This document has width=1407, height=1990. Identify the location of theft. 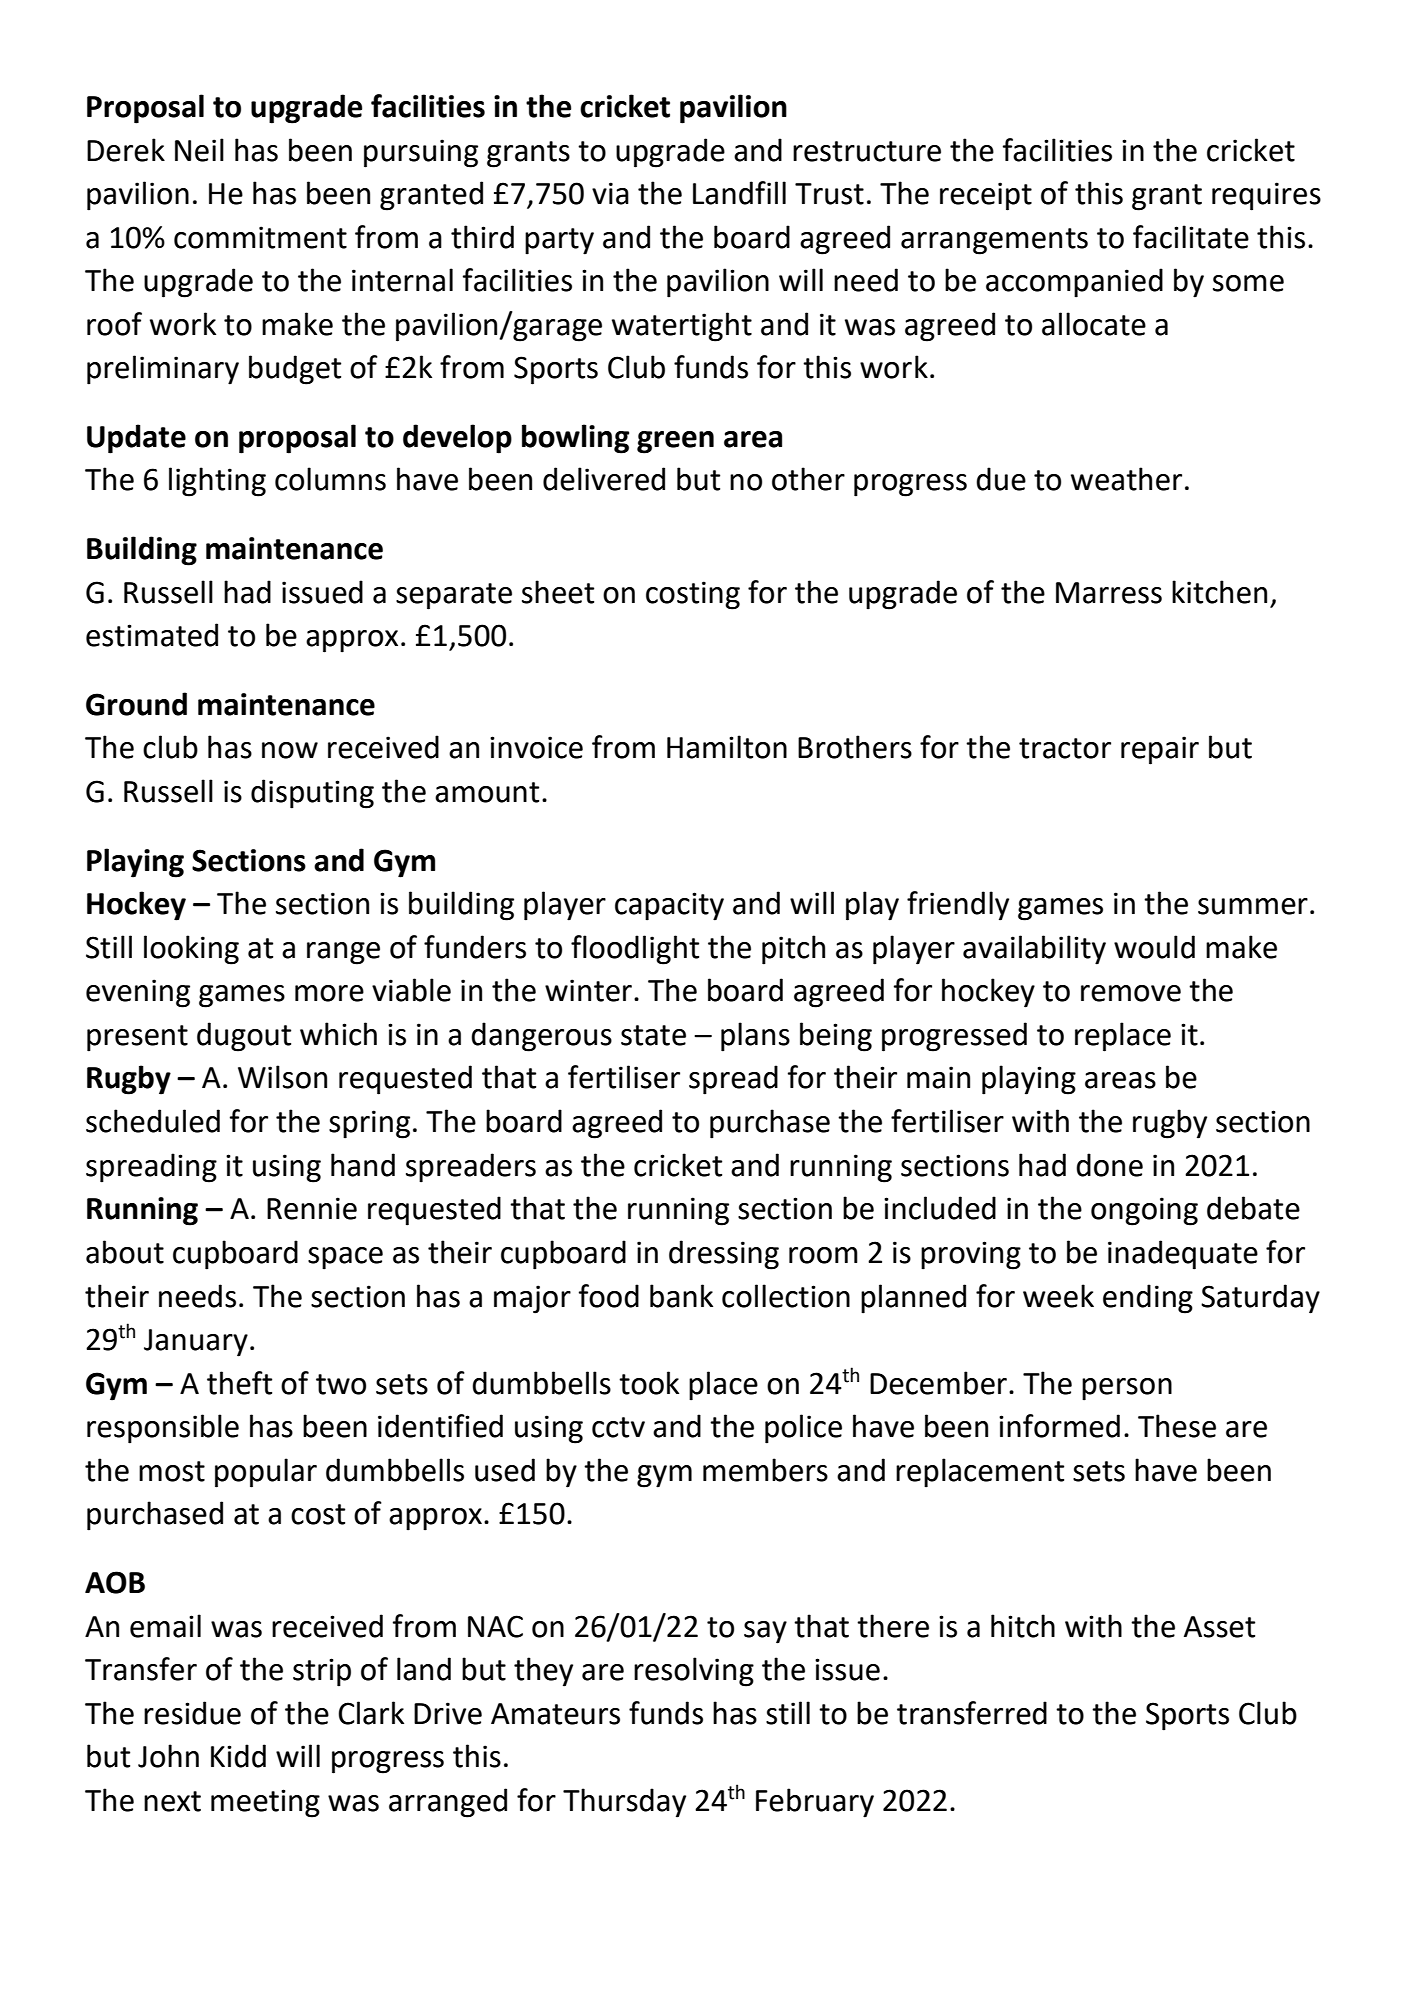
(239, 1383).
